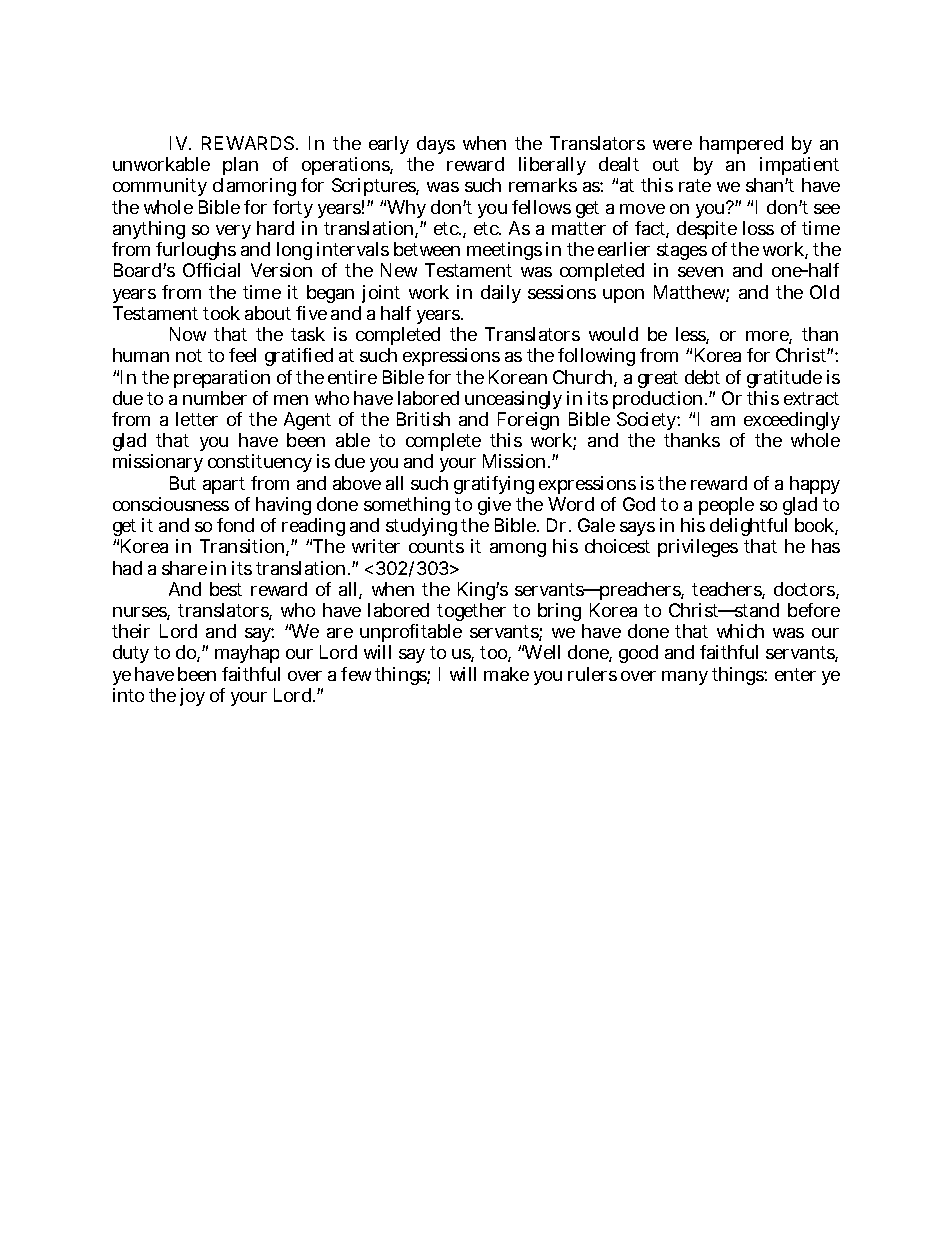 The width and height of the page is (952, 1233). I want to click on joy, so click(192, 697).
